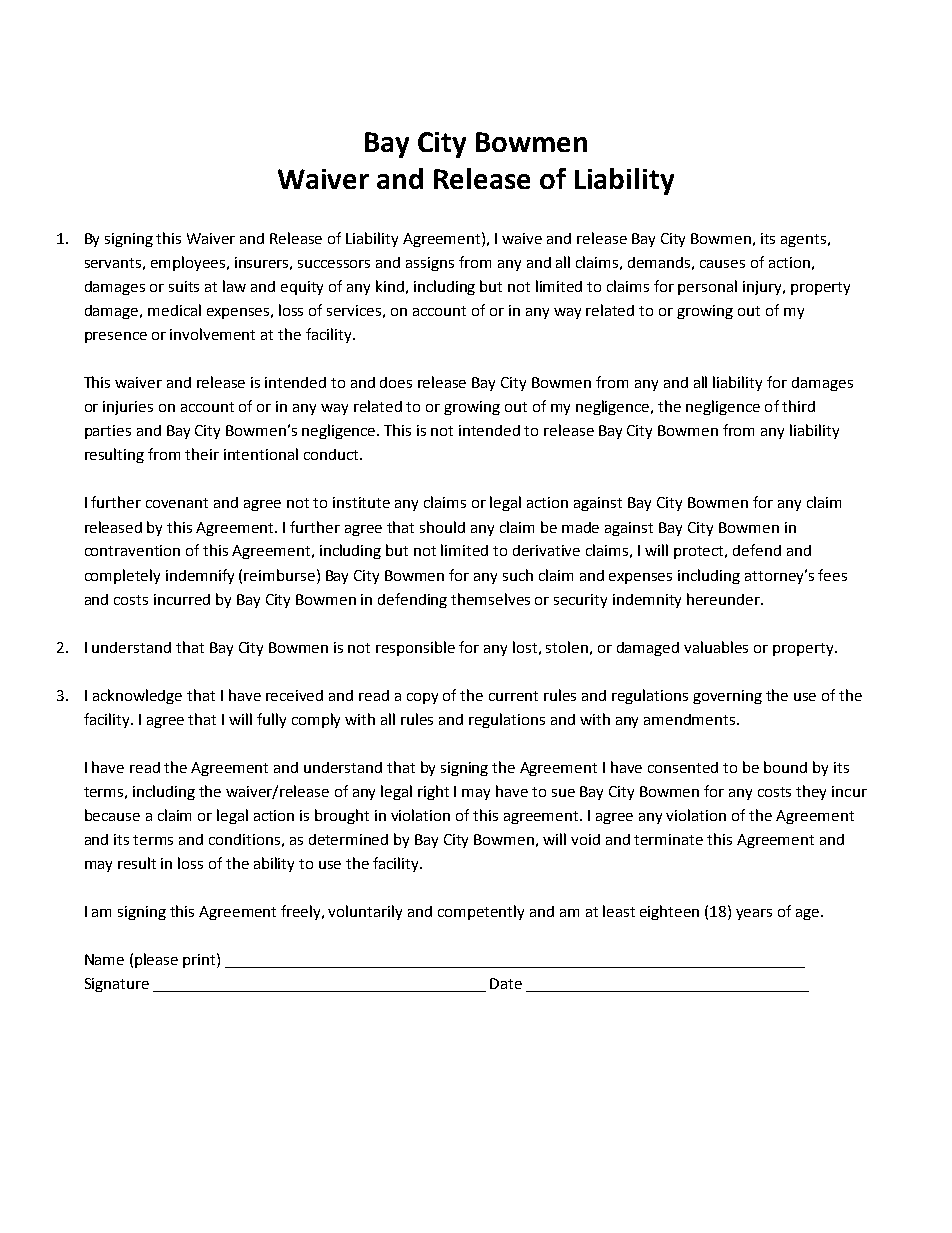 The height and width of the screenshot is (1233, 952). I want to click on assigns, so click(430, 264).
